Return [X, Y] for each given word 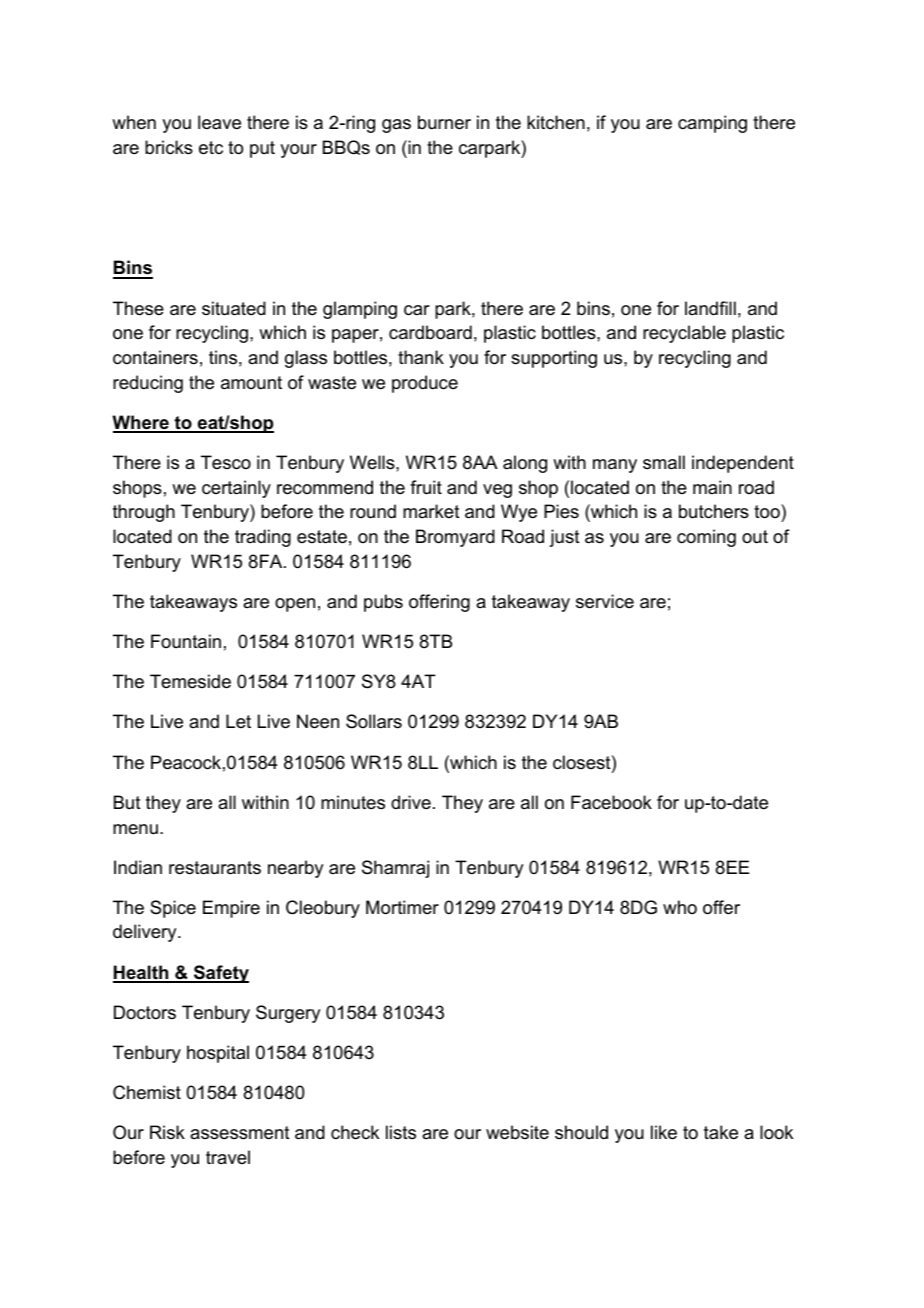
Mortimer [402, 907]
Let [238, 721]
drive [411, 802]
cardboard [430, 332]
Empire [231, 909]
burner [444, 122]
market [431, 511]
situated [234, 308]
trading [263, 538]
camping [712, 124]
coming [706, 538]
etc [211, 148]
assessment [240, 1133]
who [680, 907]
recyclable [684, 334]
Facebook [611, 802]
